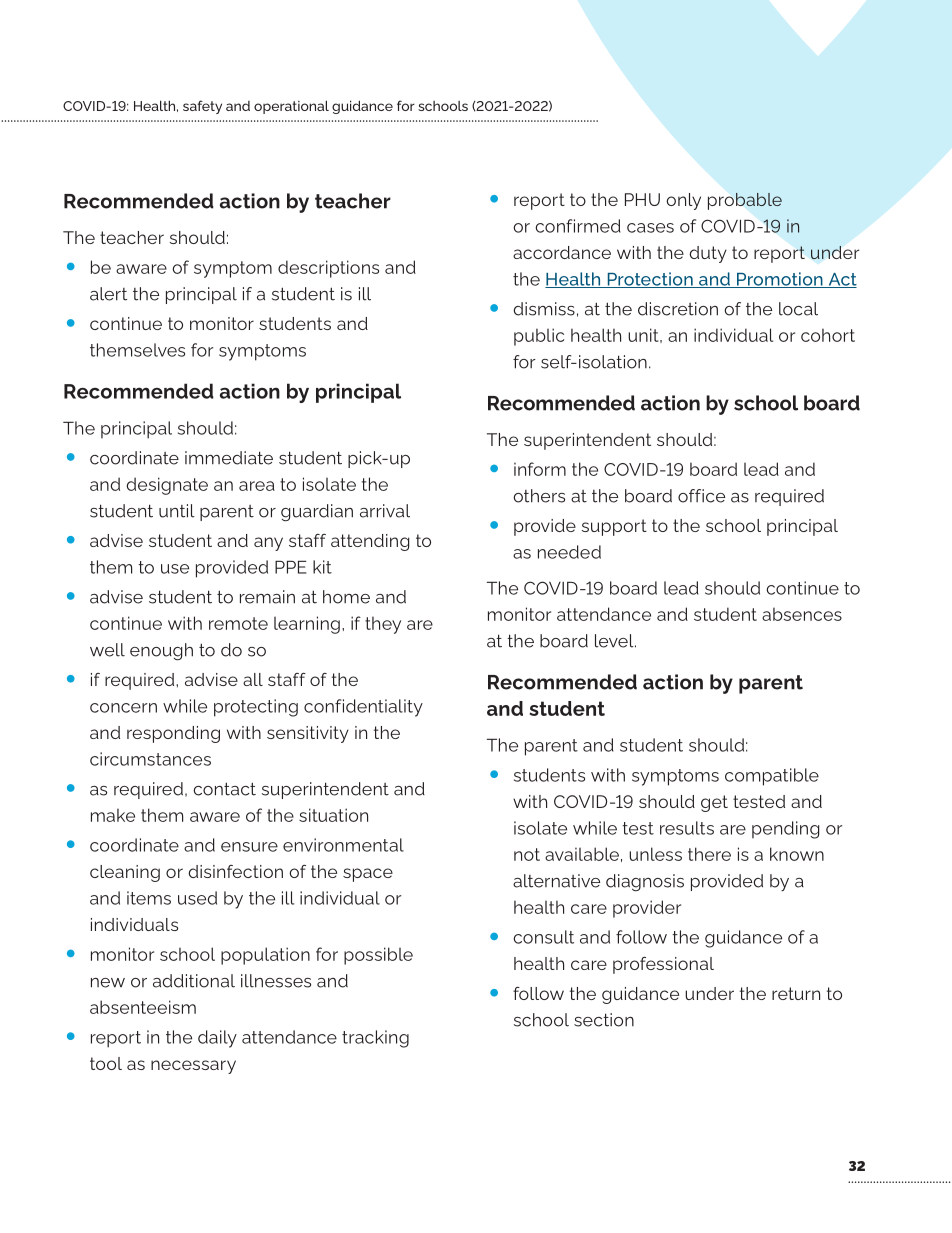 This screenshot has width=952, height=1233. What do you see at coordinates (217, 1039) in the screenshot?
I see `daily` at bounding box center [217, 1039].
